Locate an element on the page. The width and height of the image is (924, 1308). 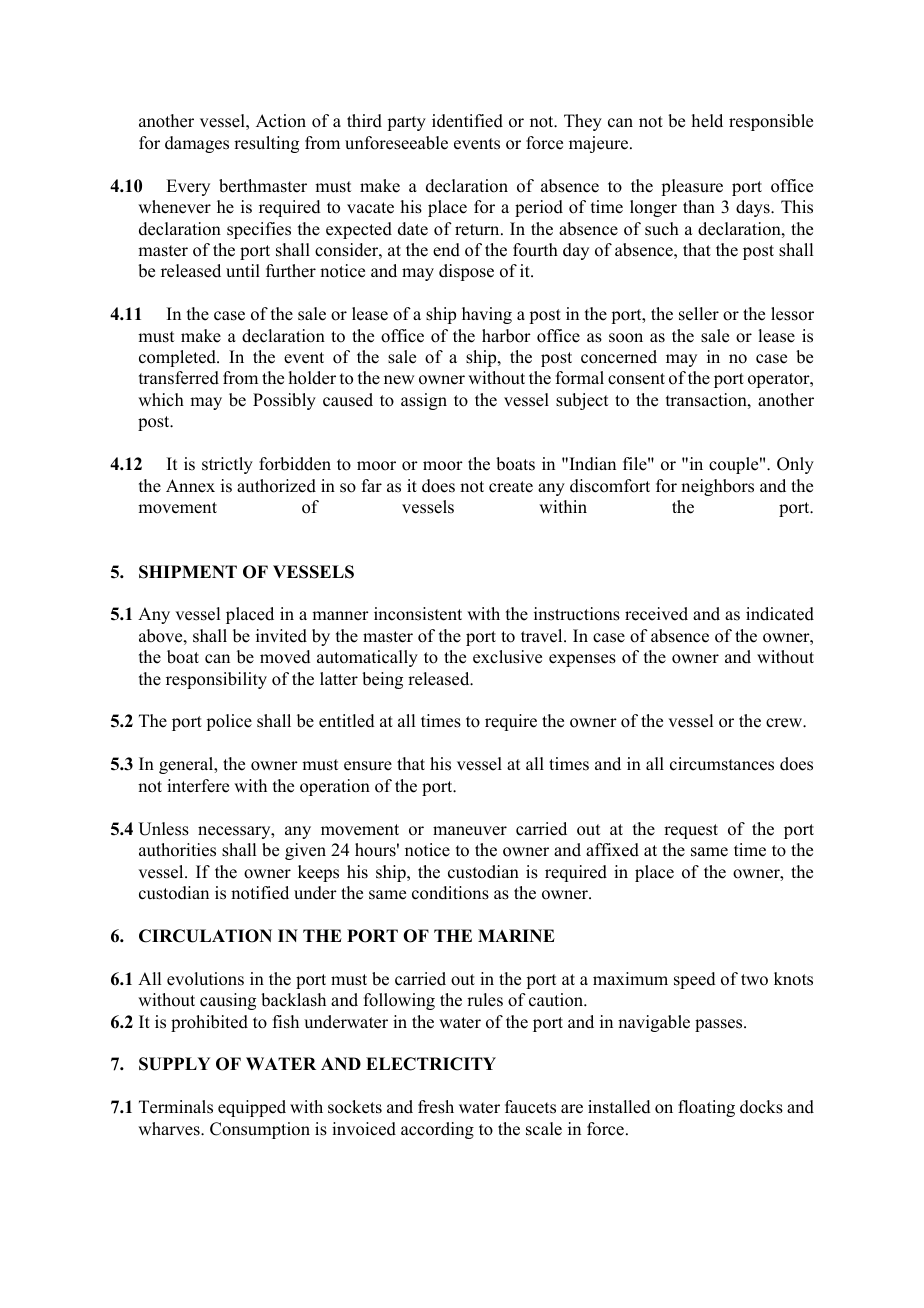
held is located at coordinates (707, 121).
